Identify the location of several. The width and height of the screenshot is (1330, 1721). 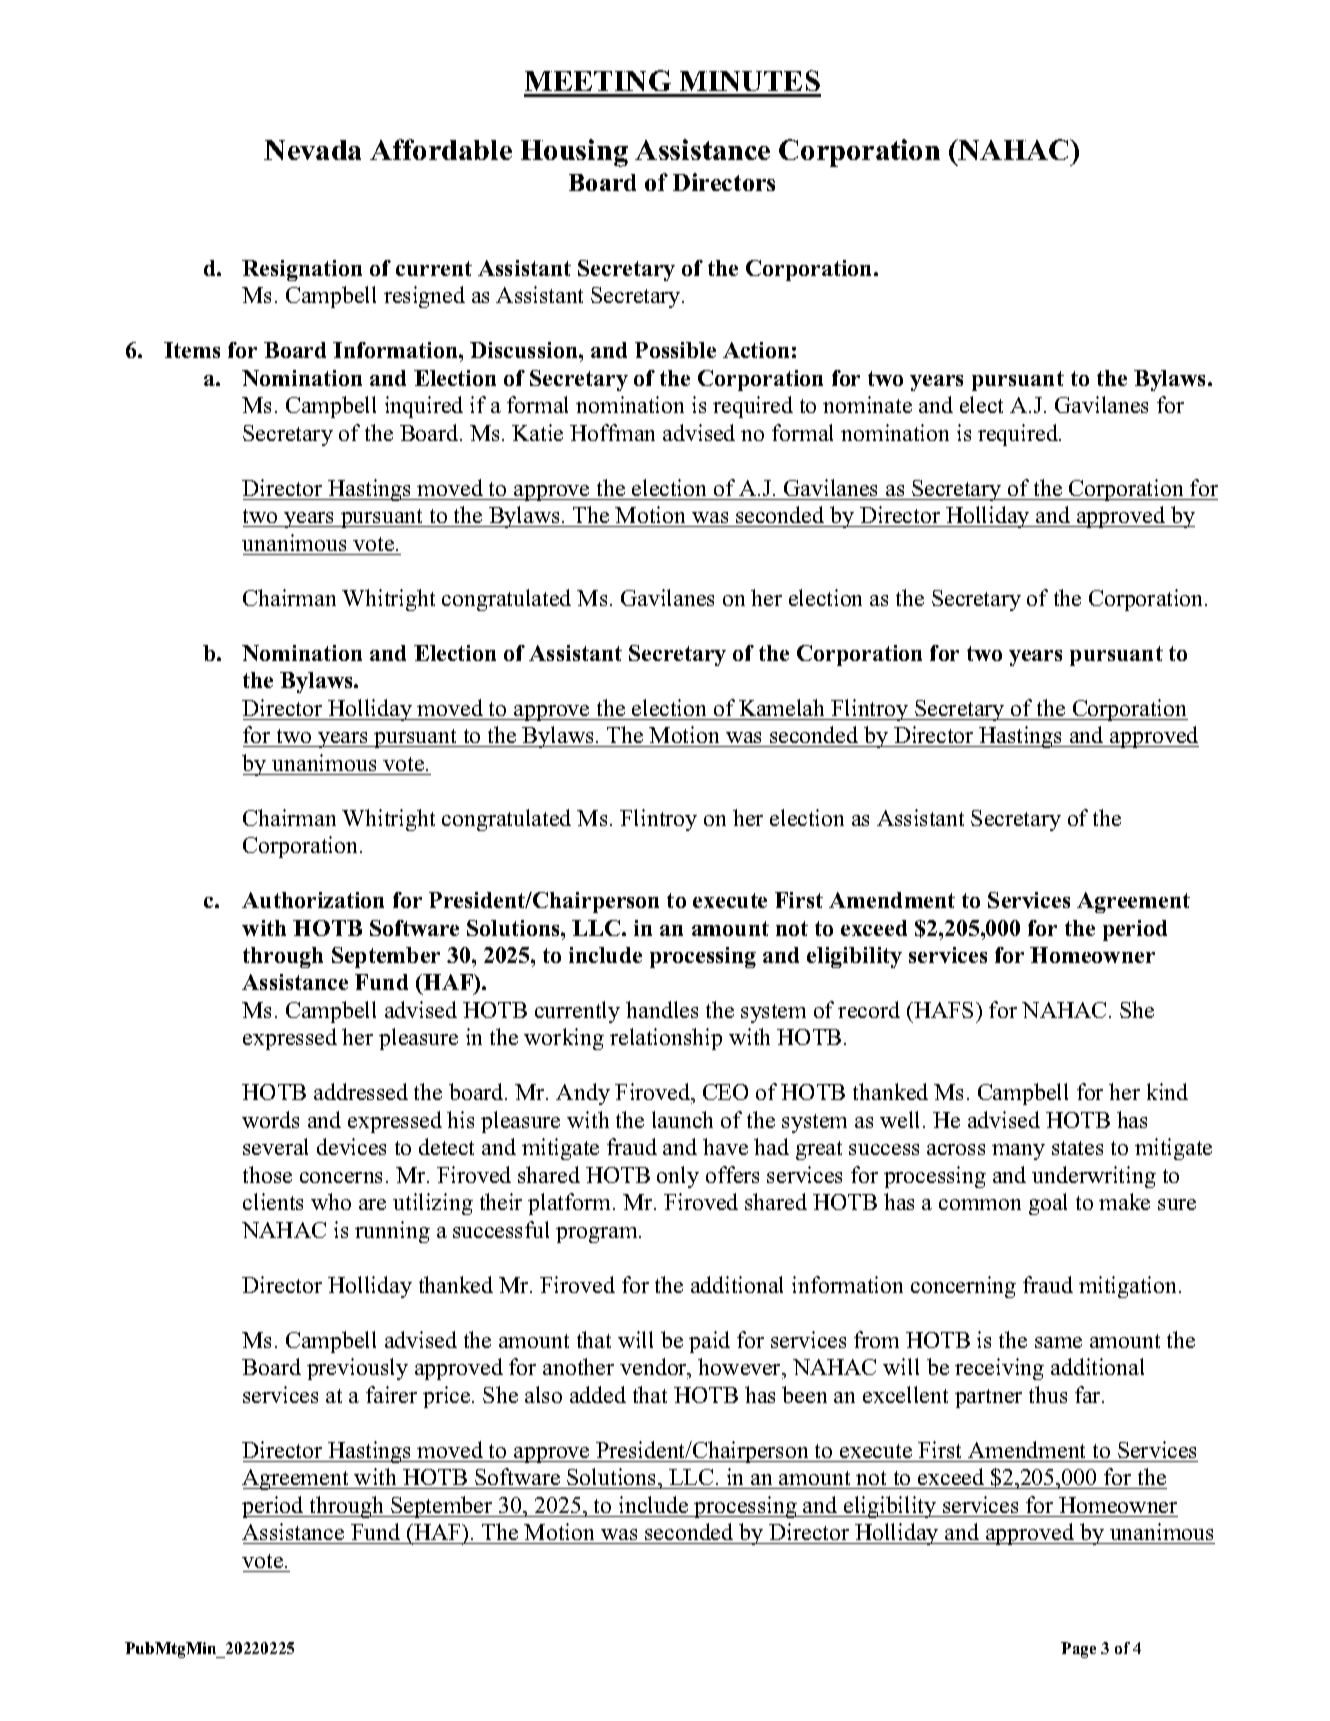
(275, 1146).
